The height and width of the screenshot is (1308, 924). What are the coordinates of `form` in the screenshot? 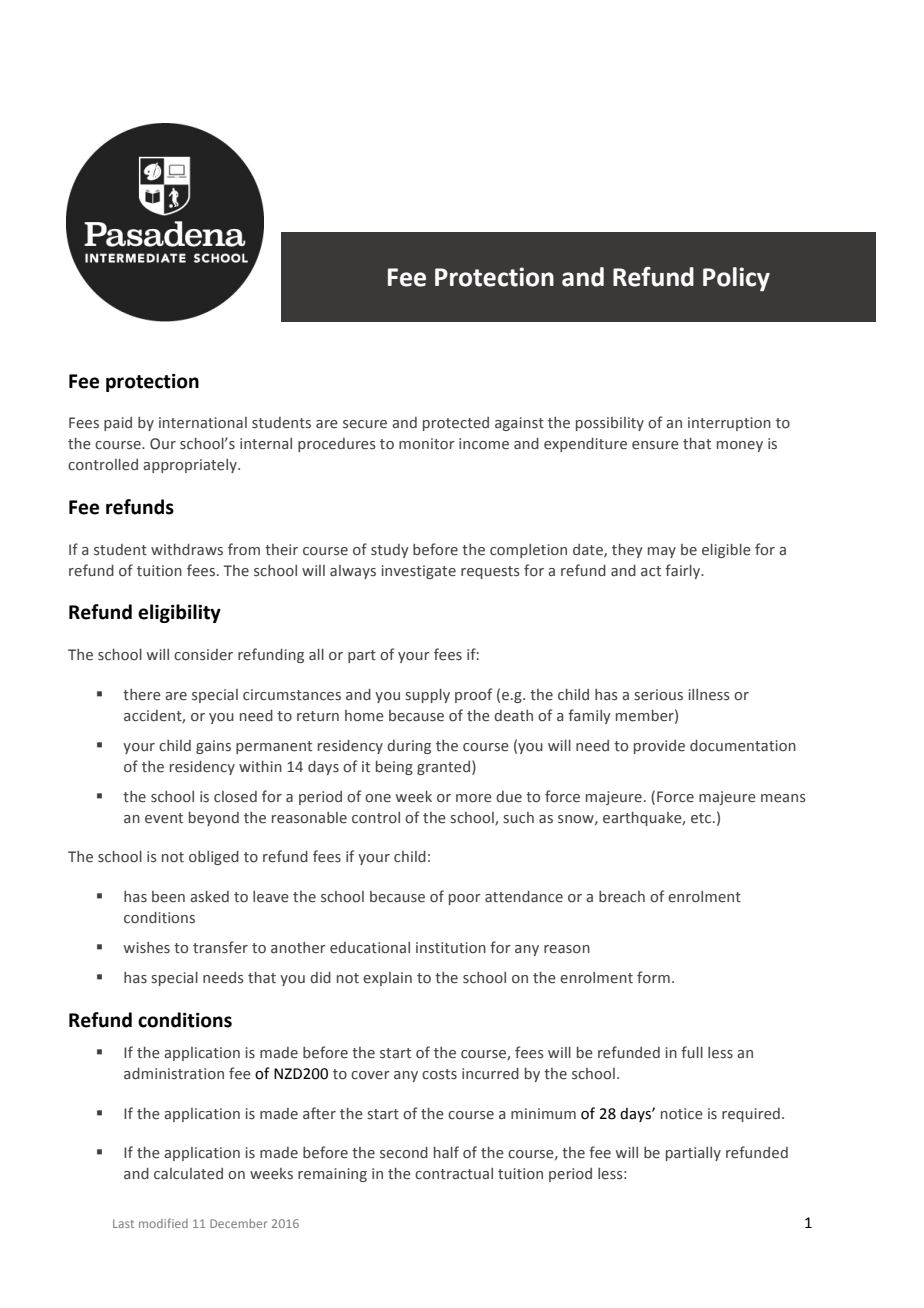 It's located at (653, 977).
